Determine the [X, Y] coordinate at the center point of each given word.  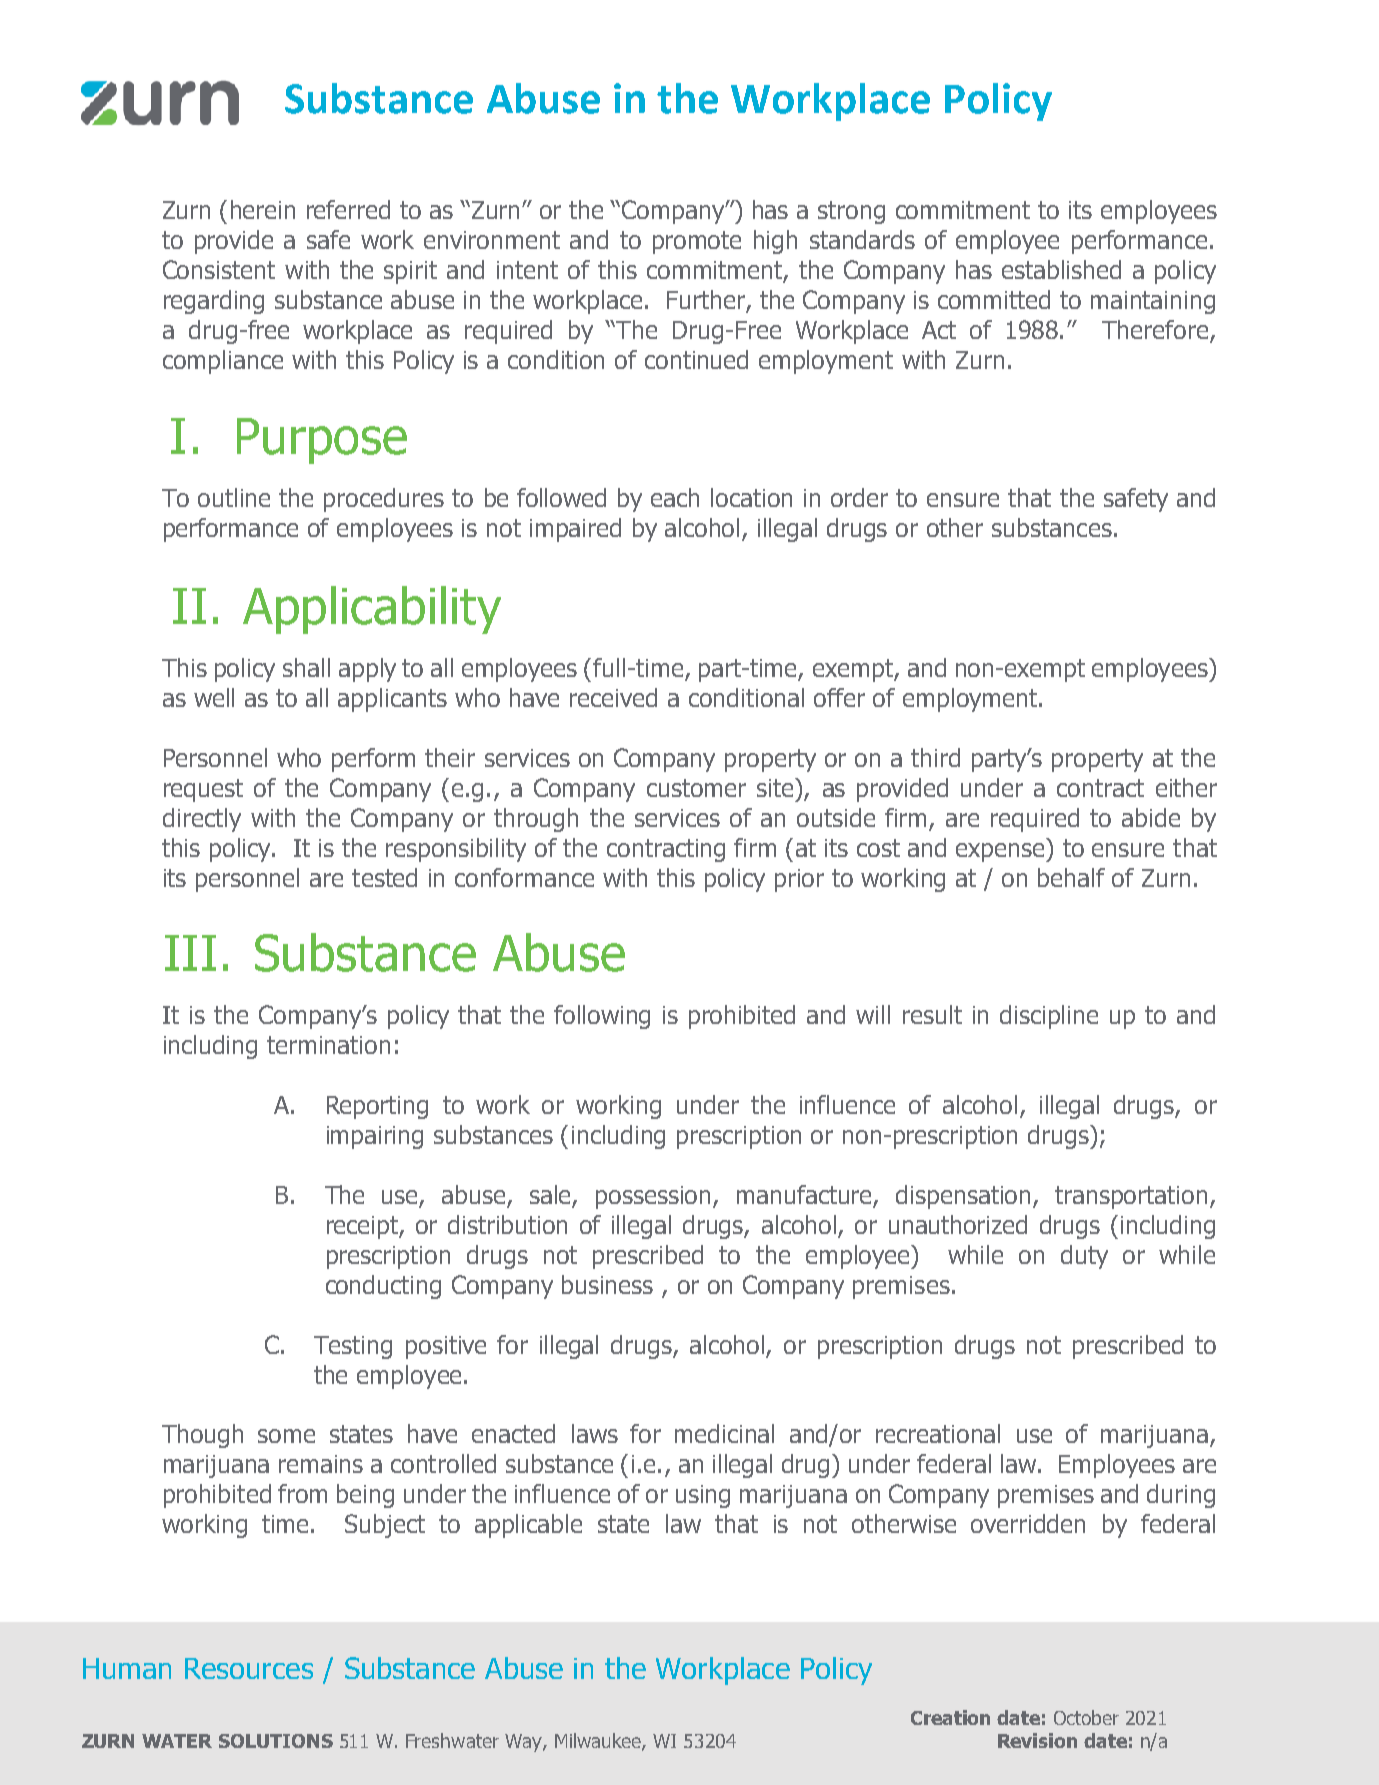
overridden [1028, 1523]
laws [595, 1433]
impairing [375, 1137]
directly [202, 820]
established [1061, 269]
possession [655, 1197]
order [859, 497]
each [675, 497]
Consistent [219, 269]
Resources [249, 1668]
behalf [1071, 877]
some [286, 1436]
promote [697, 242]
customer [696, 788]
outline [234, 497]
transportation [1131, 1197]
